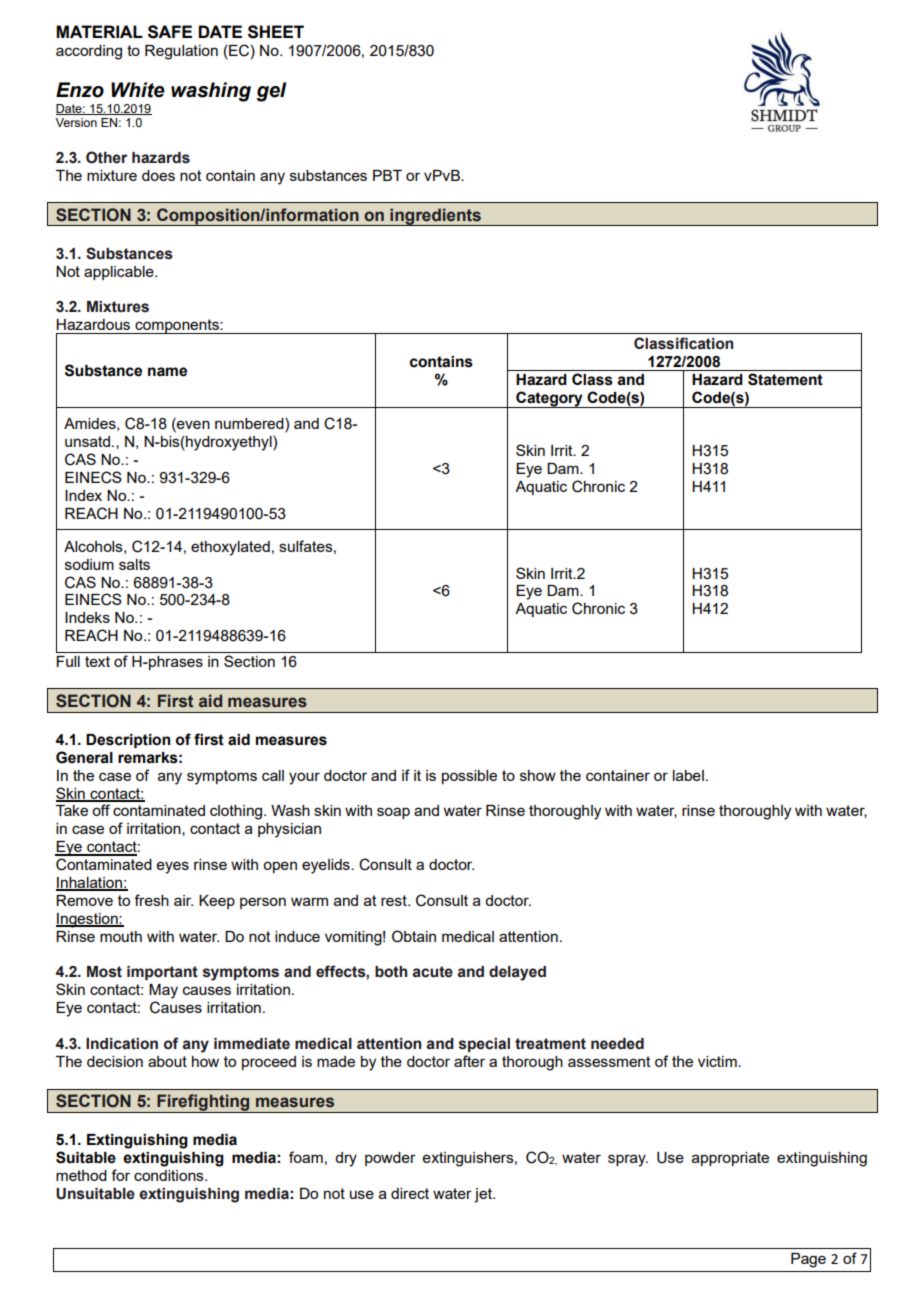 The width and height of the image is (924, 1308). I want to click on Statement, so click(785, 379).
